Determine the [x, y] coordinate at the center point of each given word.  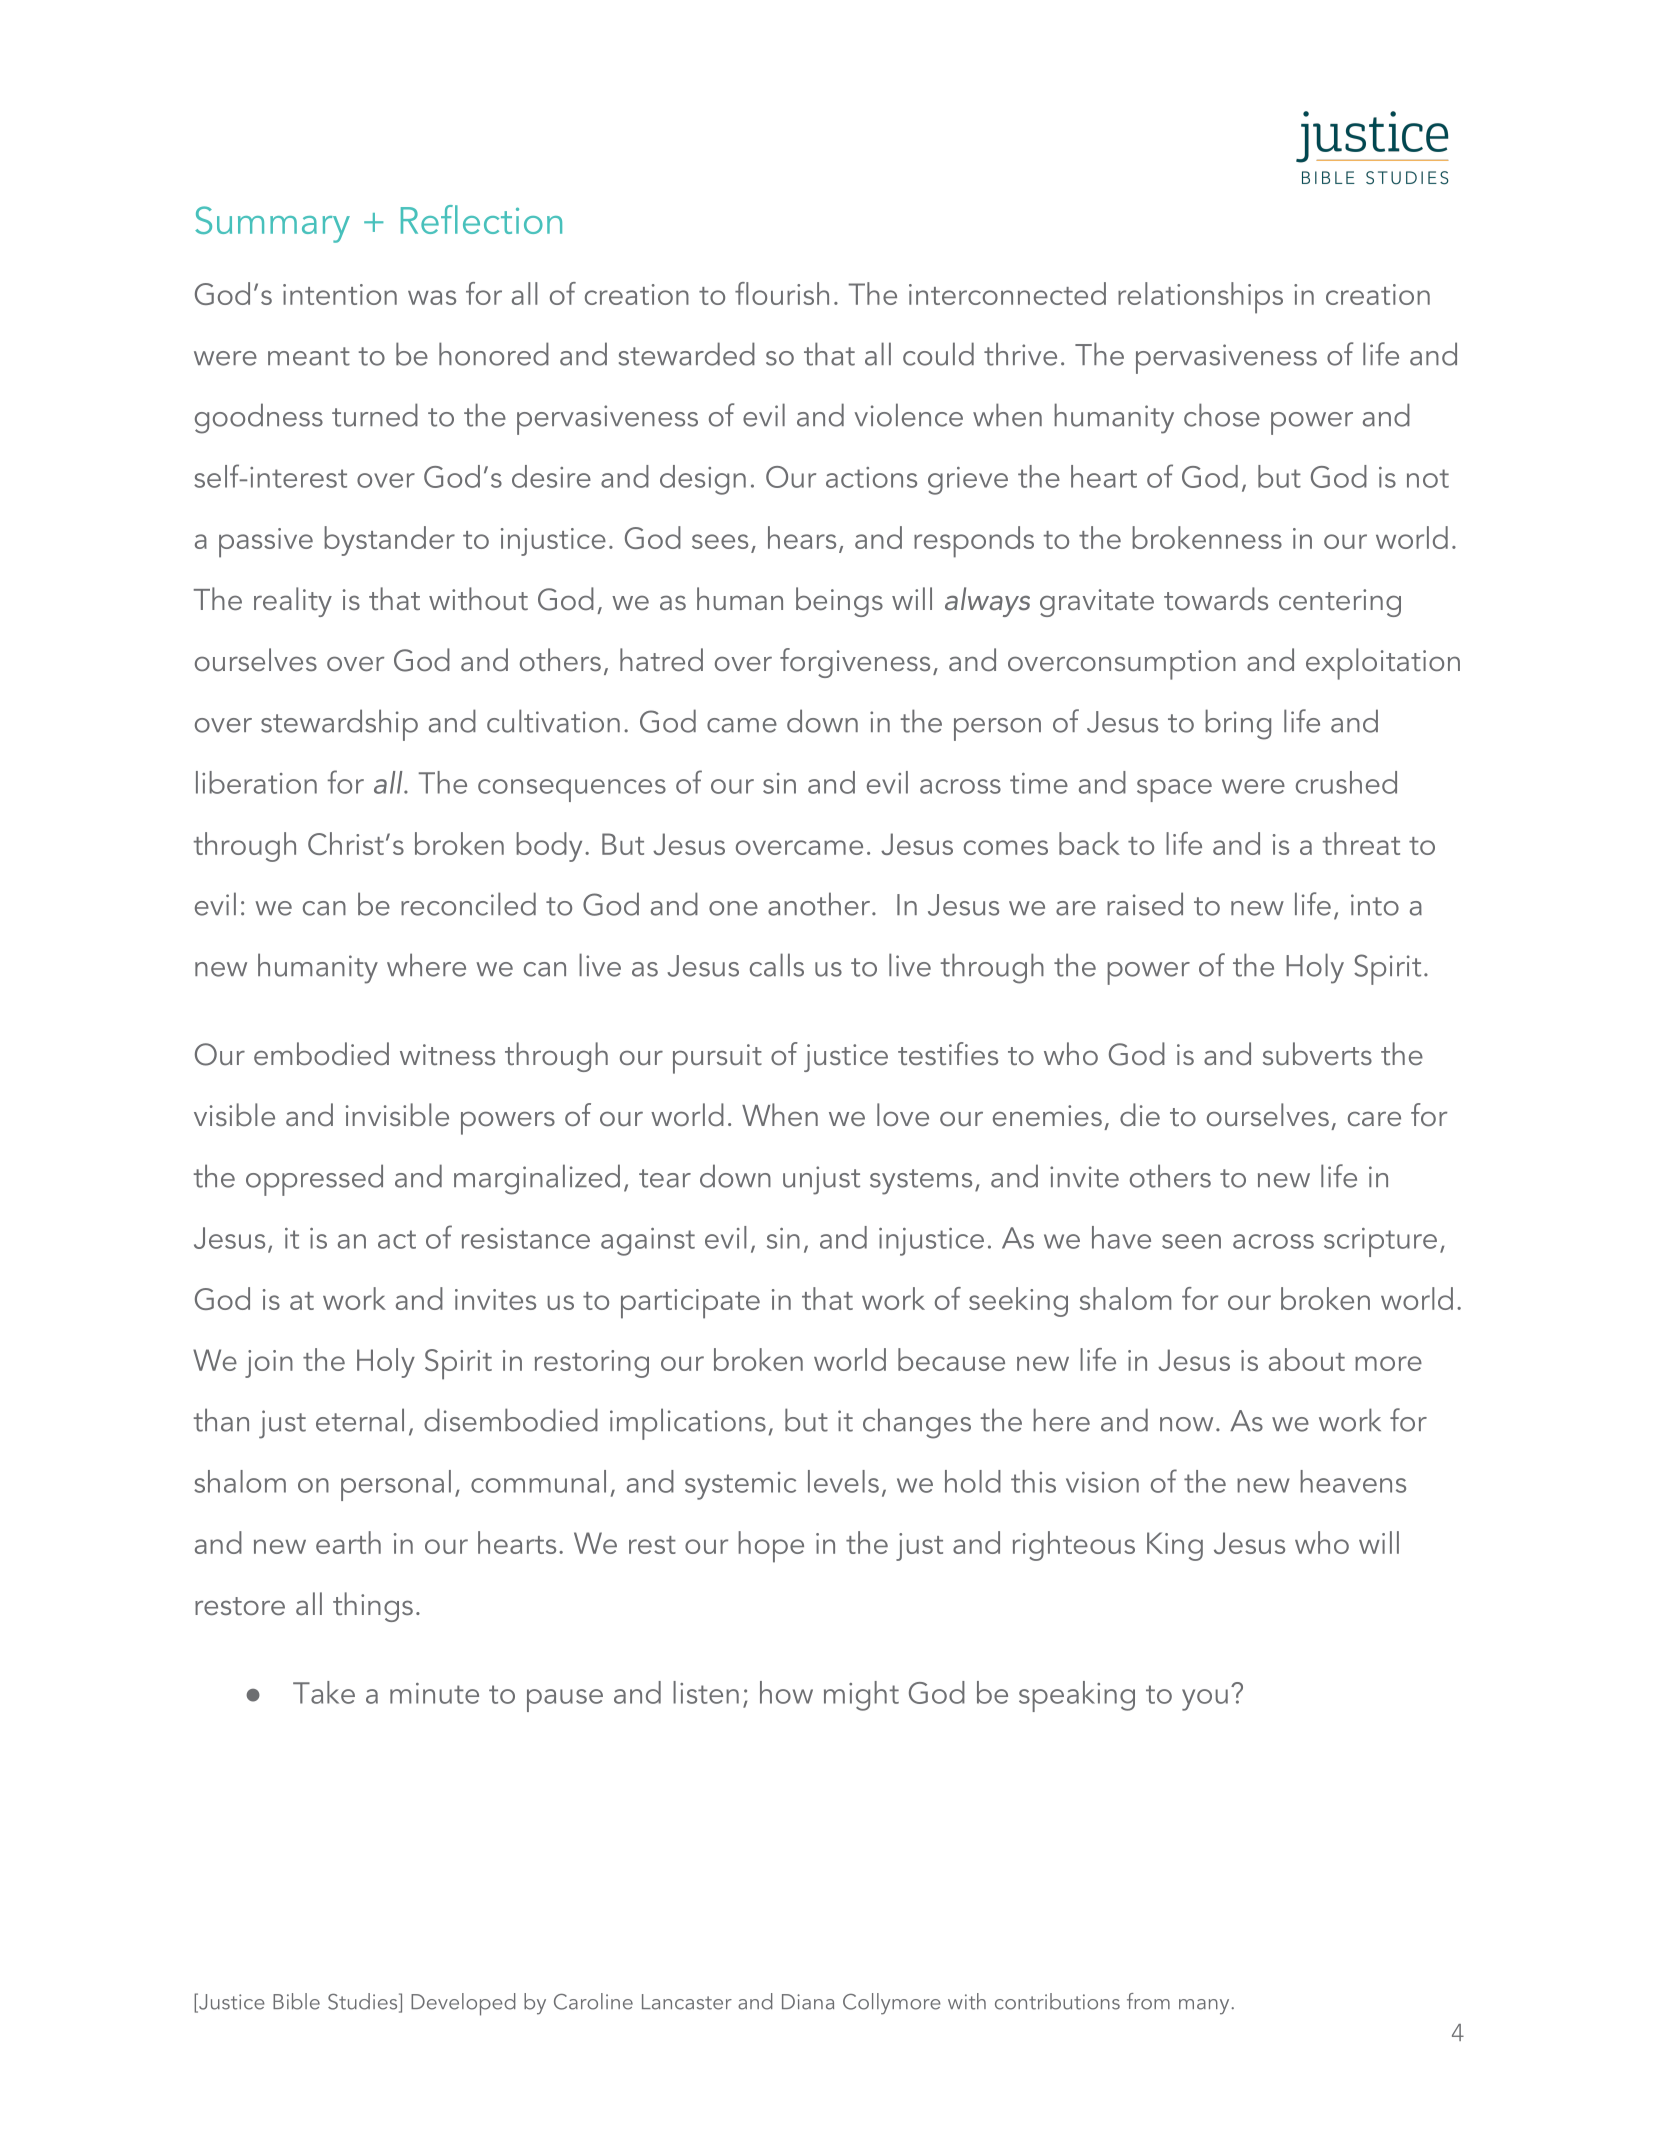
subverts [1317, 1054]
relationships [1200, 298]
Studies [364, 2002]
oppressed [314, 1180]
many [1204, 2007]
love [903, 1114]
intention [340, 294]
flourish [782, 293]
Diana [808, 2002]
